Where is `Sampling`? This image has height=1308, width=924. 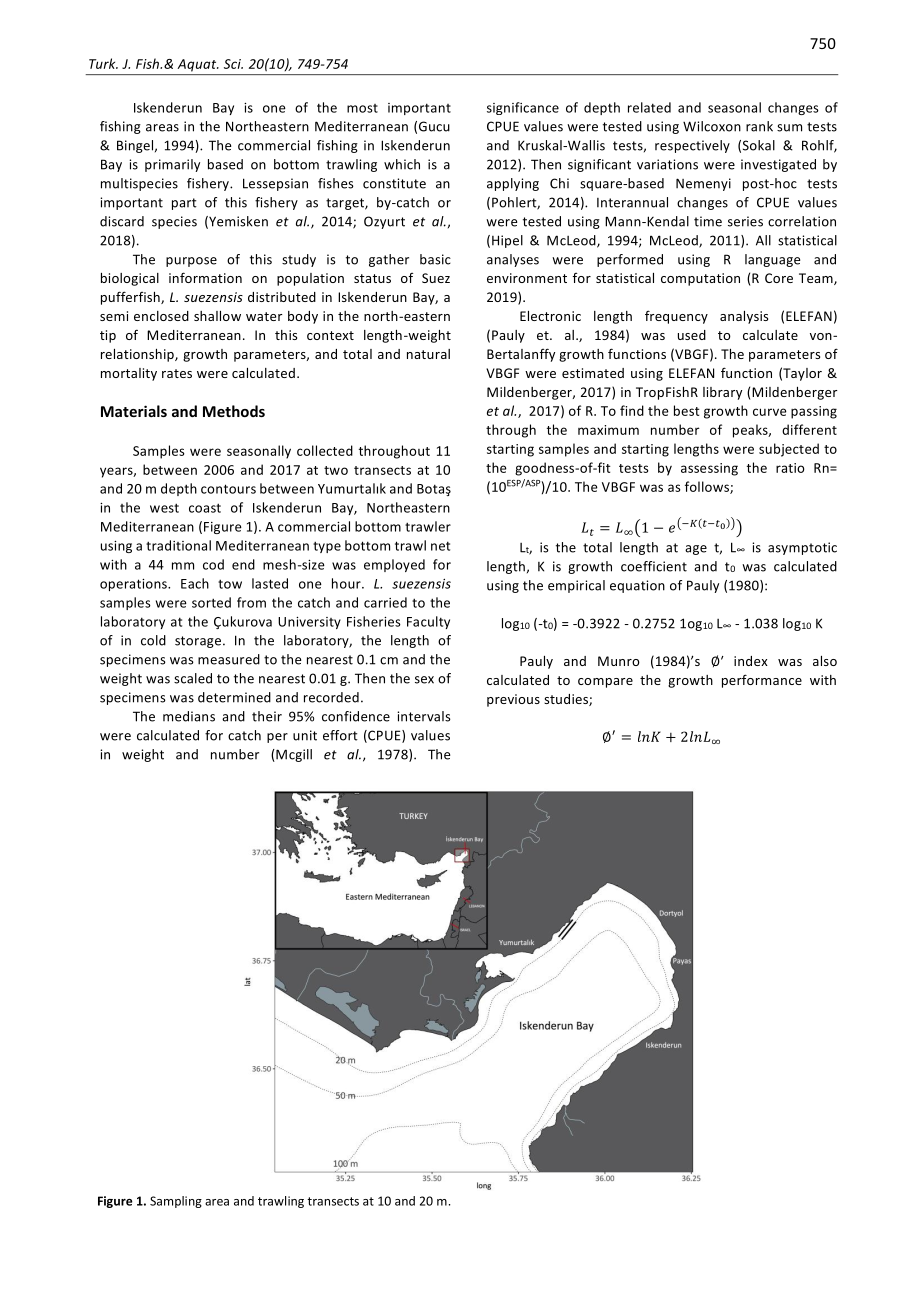
Sampling is located at coordinates (176, 1202).
